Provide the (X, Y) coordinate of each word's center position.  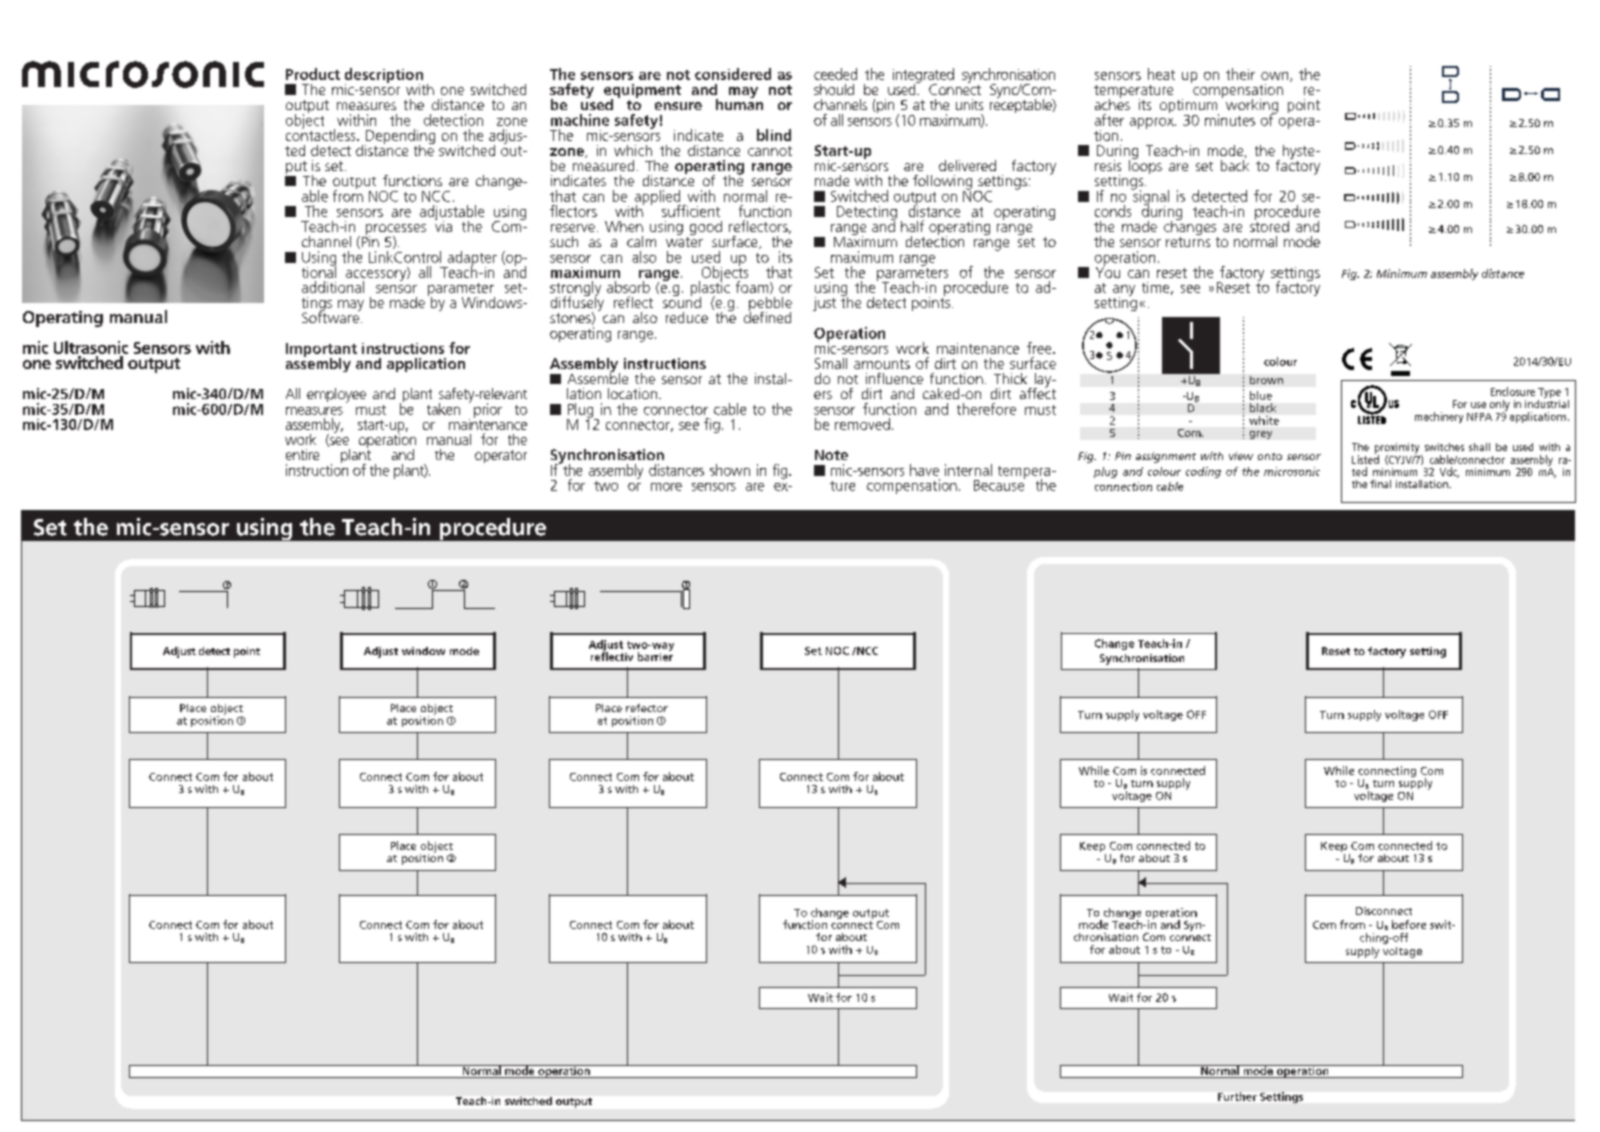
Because (999, 484)
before (1409, 924)
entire (302, 454)
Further (1237, 1096)
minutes (1230, 120)
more (666, 487)
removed (862, 424)
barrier (655, 655)
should (834, 89)
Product (313, 74)
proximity (1398, 449)
